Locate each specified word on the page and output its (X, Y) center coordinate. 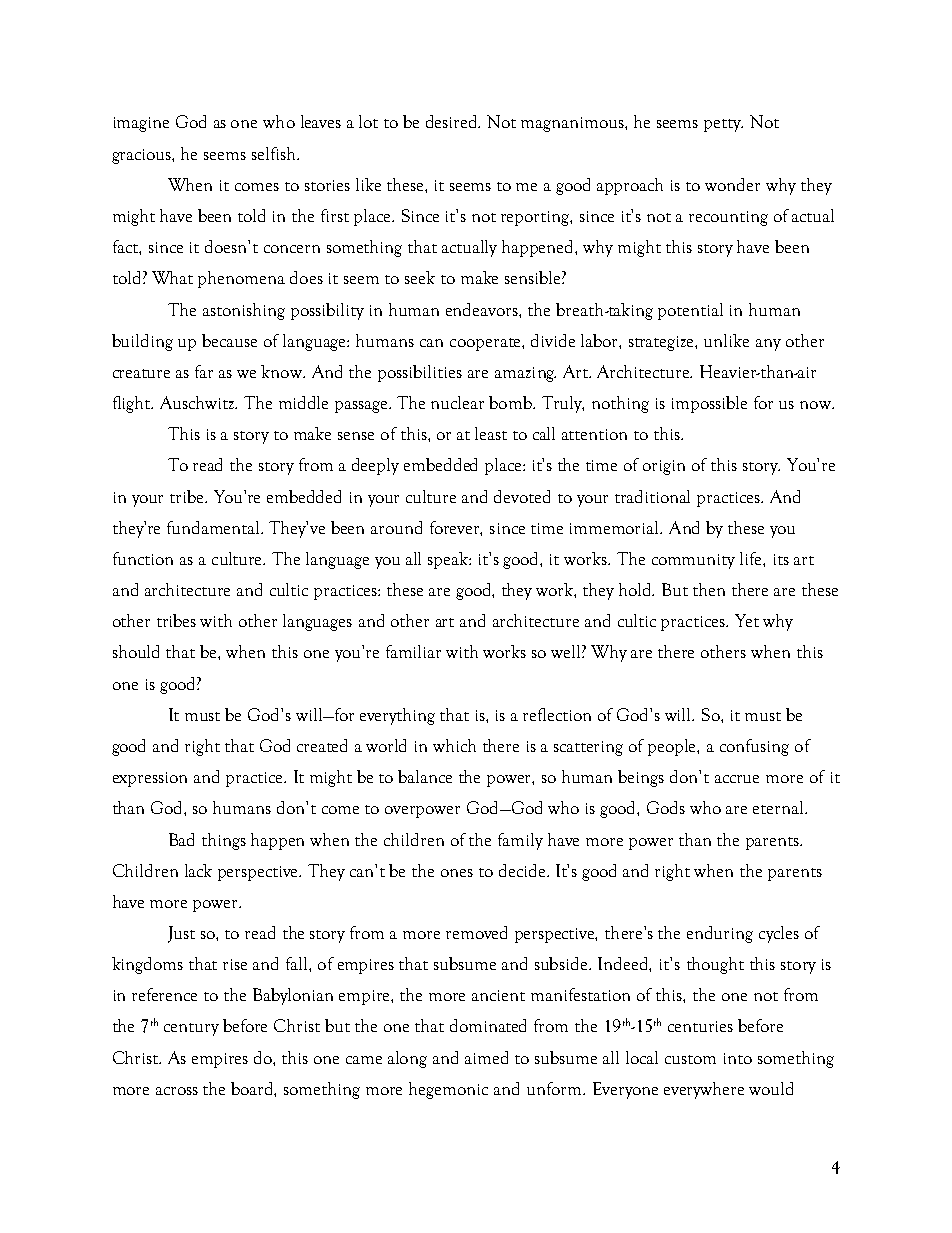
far (204, 371)
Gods (666, 807)
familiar (413, 651)
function (143, 558)
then (709, 589)
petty (723, 125)
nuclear (457, 402)
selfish (275, 153)
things (224, 841)
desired (453, 121)
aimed (486, 1057)
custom (690, 1059)
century (191, 1029)
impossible (709, 404)
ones (457, 873)
